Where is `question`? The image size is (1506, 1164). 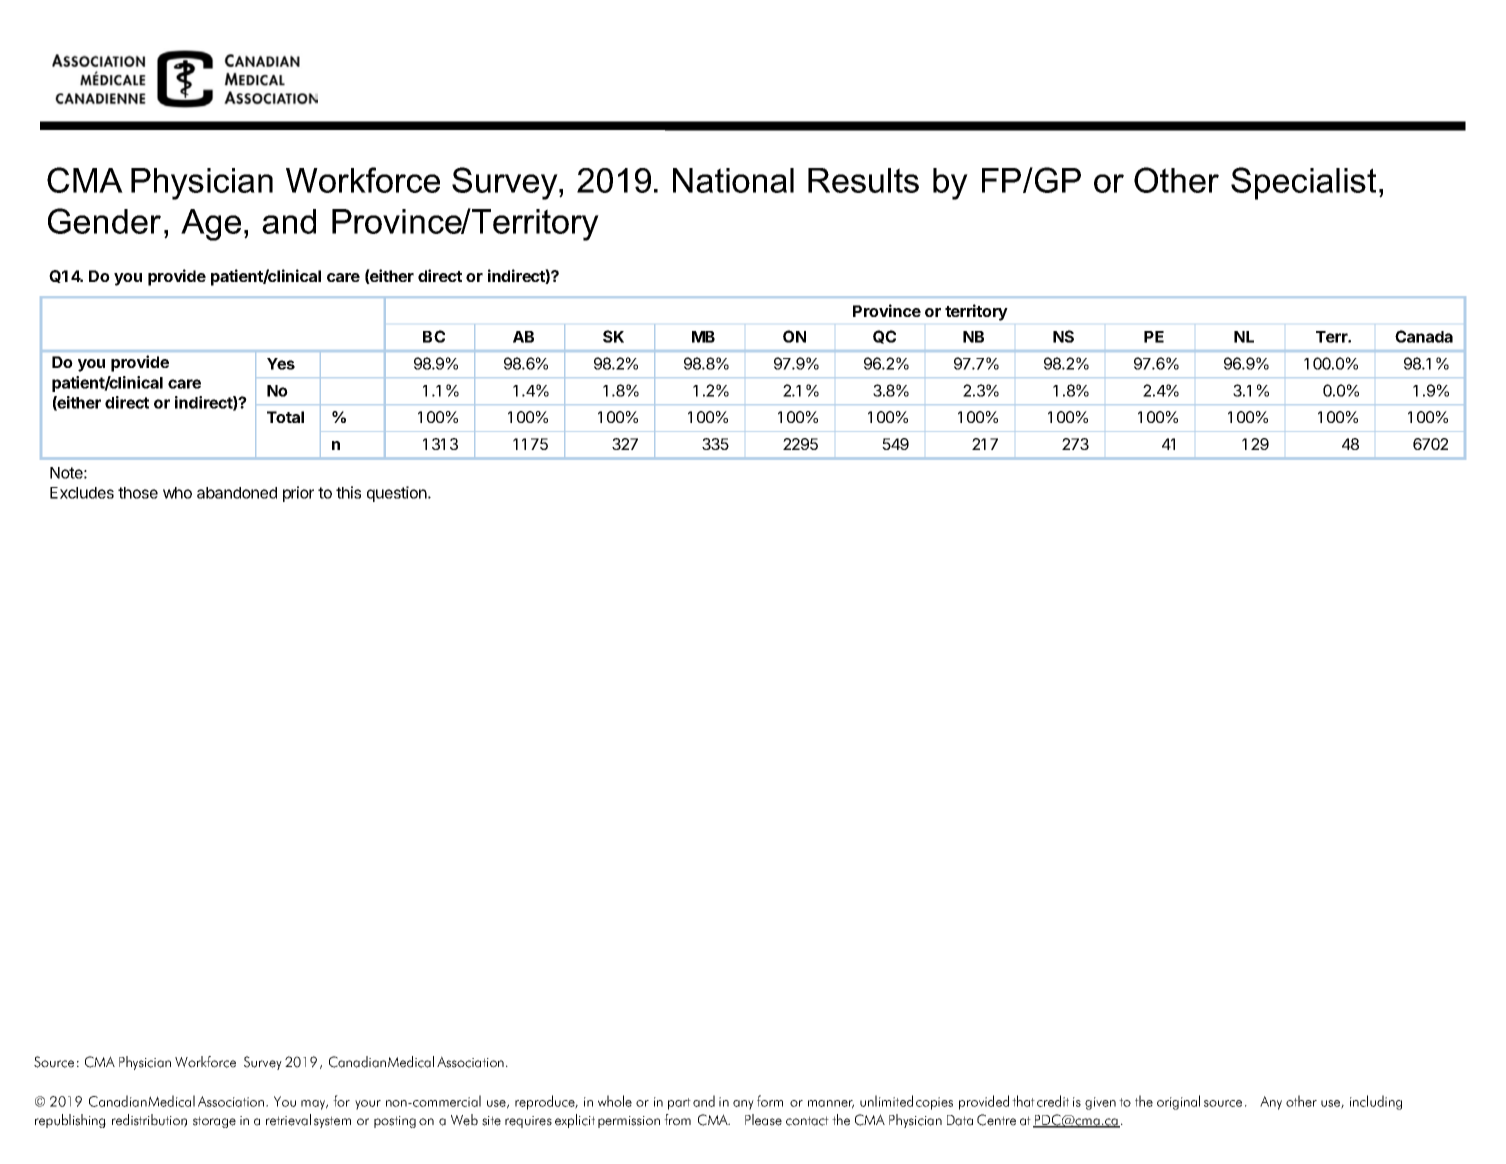 question is located at coordinates (398, 494).
